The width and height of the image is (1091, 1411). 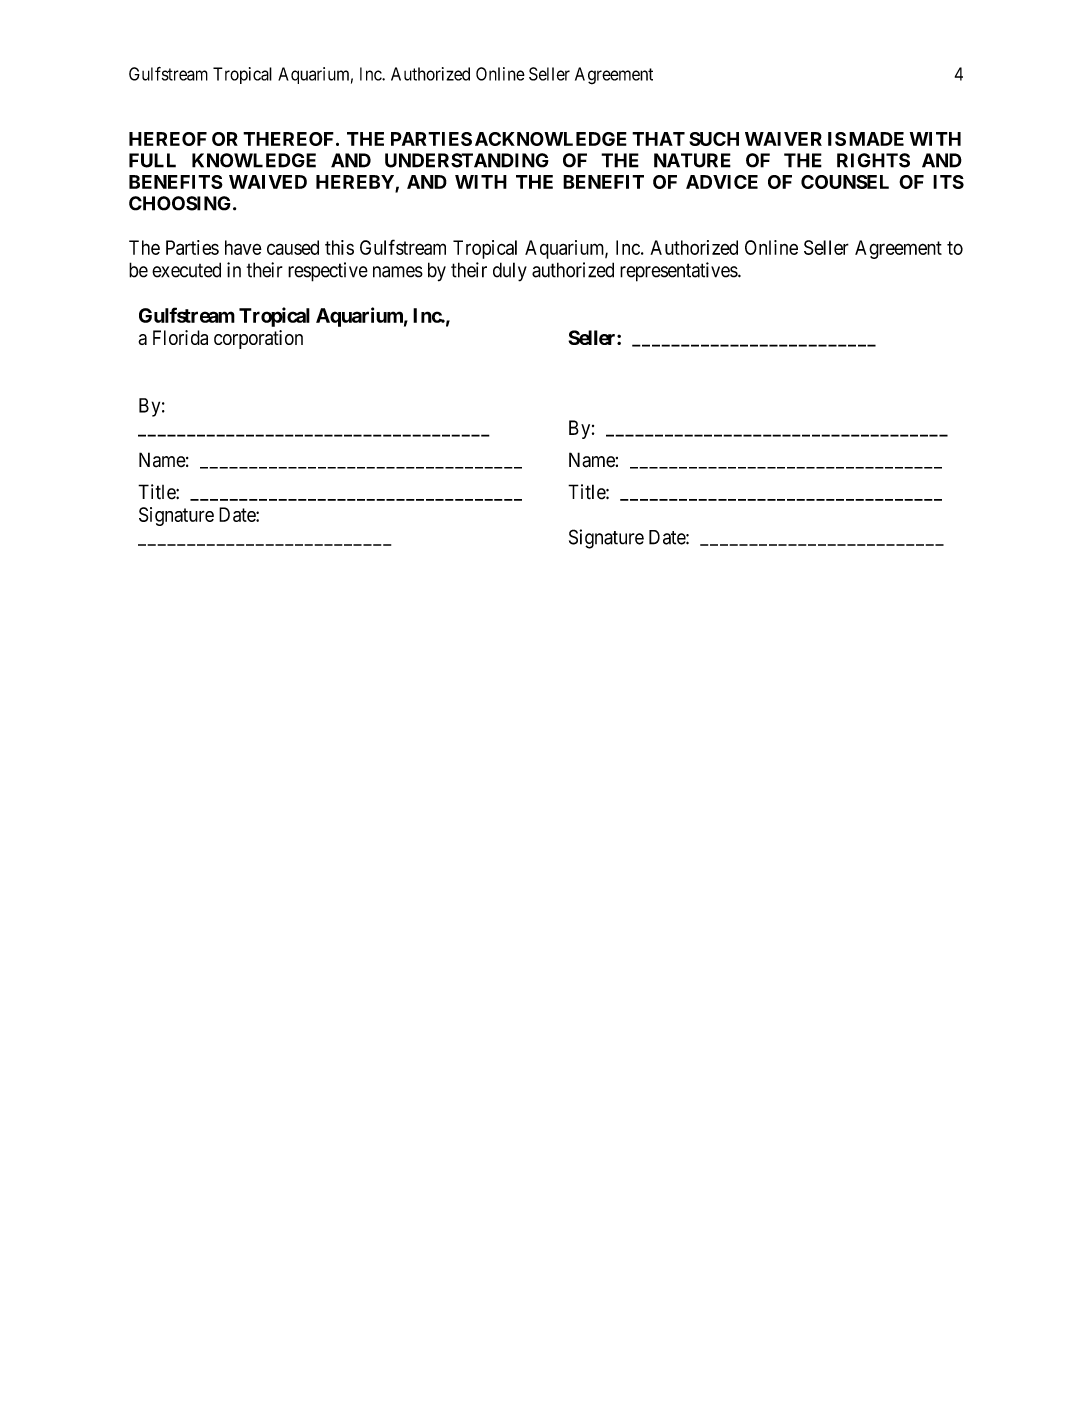 I want to click on UNDERSTANDING, so click(x=467, y=160).
